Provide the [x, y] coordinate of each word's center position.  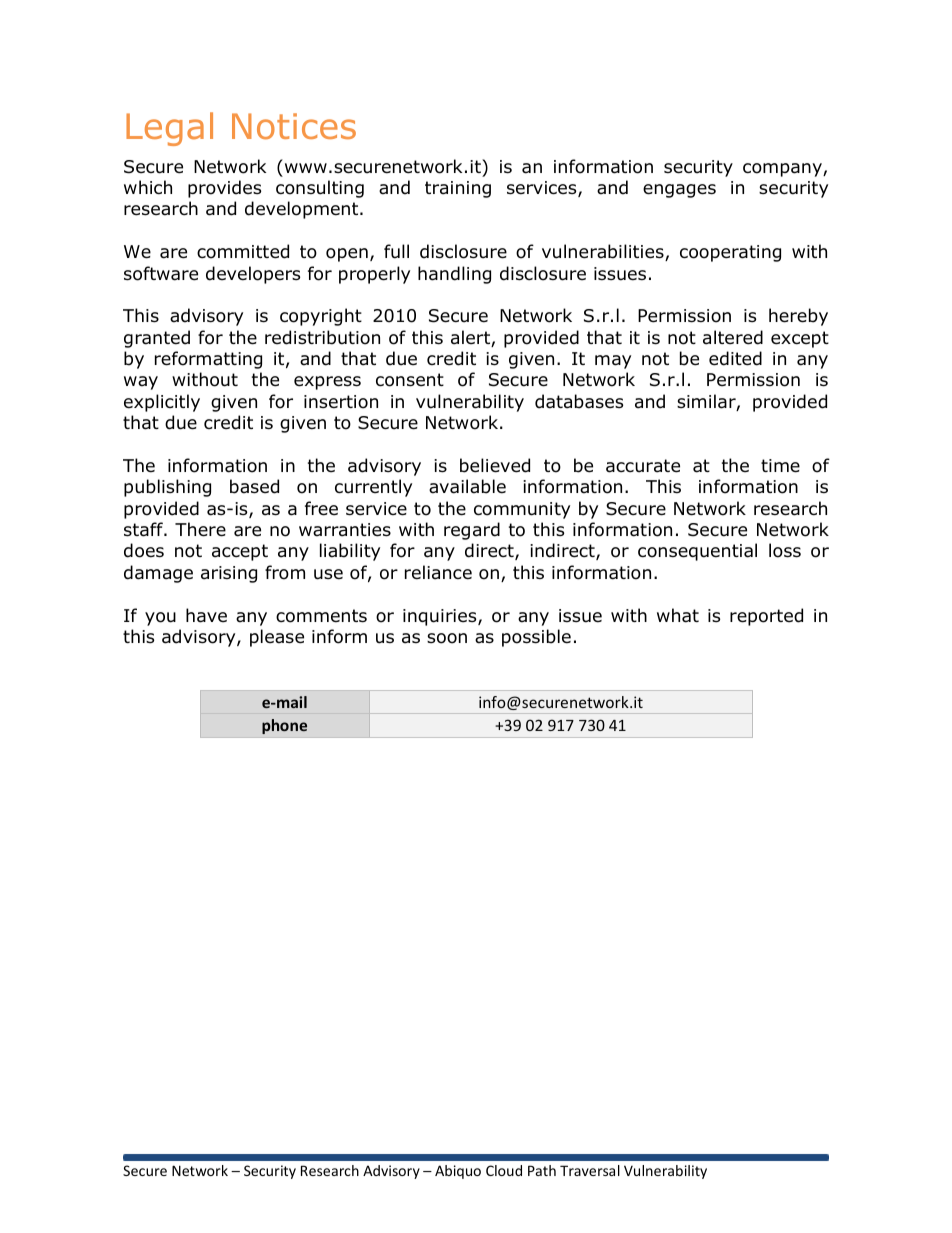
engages [679, 191]
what [678, 615]
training [458, 189]
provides [224, 189]
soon [447, 638]
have [206, 615]
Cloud [504, 1170]
